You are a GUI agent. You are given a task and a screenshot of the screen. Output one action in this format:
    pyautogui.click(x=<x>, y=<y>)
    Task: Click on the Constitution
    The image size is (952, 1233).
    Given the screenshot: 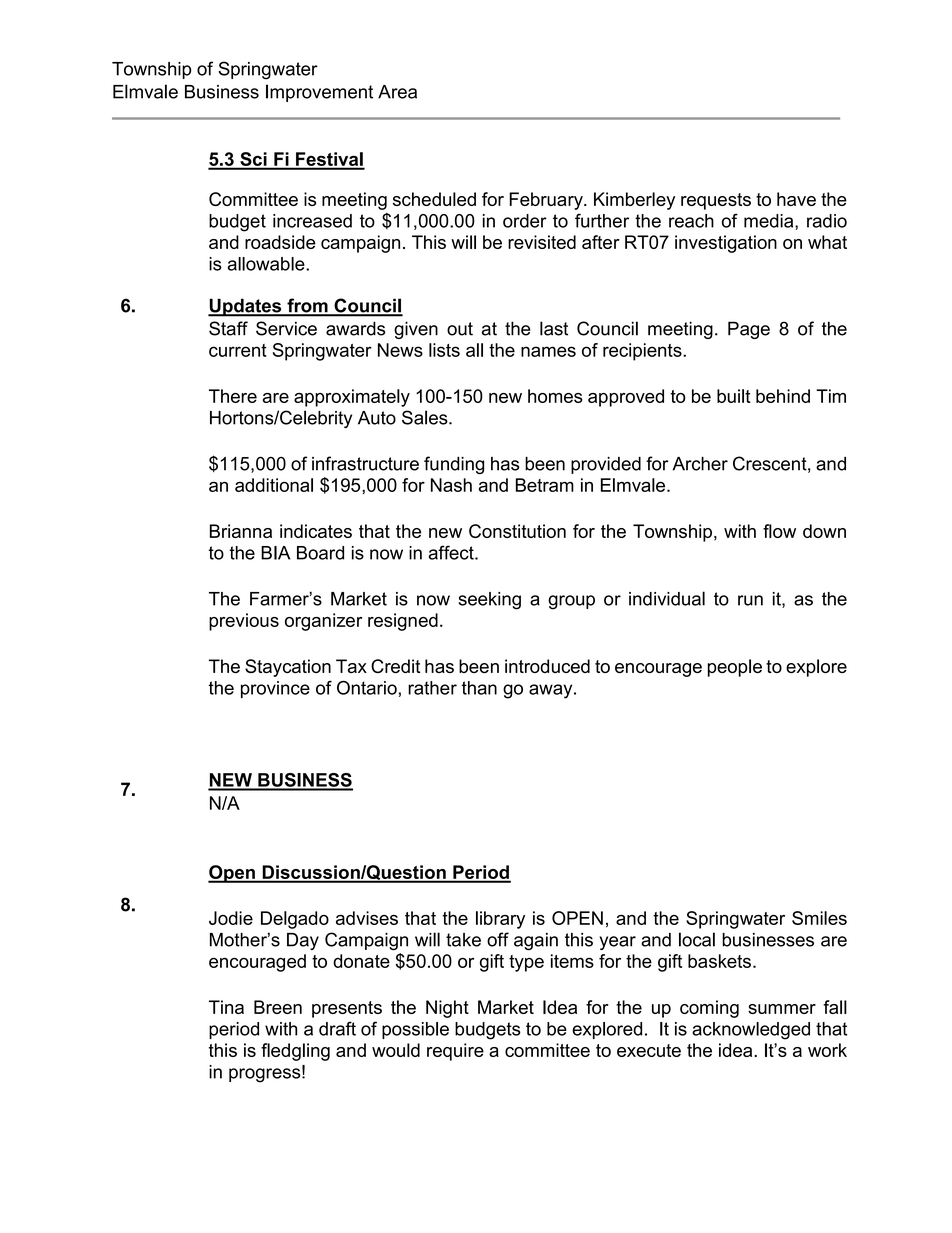 What is the action you would take?
    pyautogui.click(x=517, y=531)
